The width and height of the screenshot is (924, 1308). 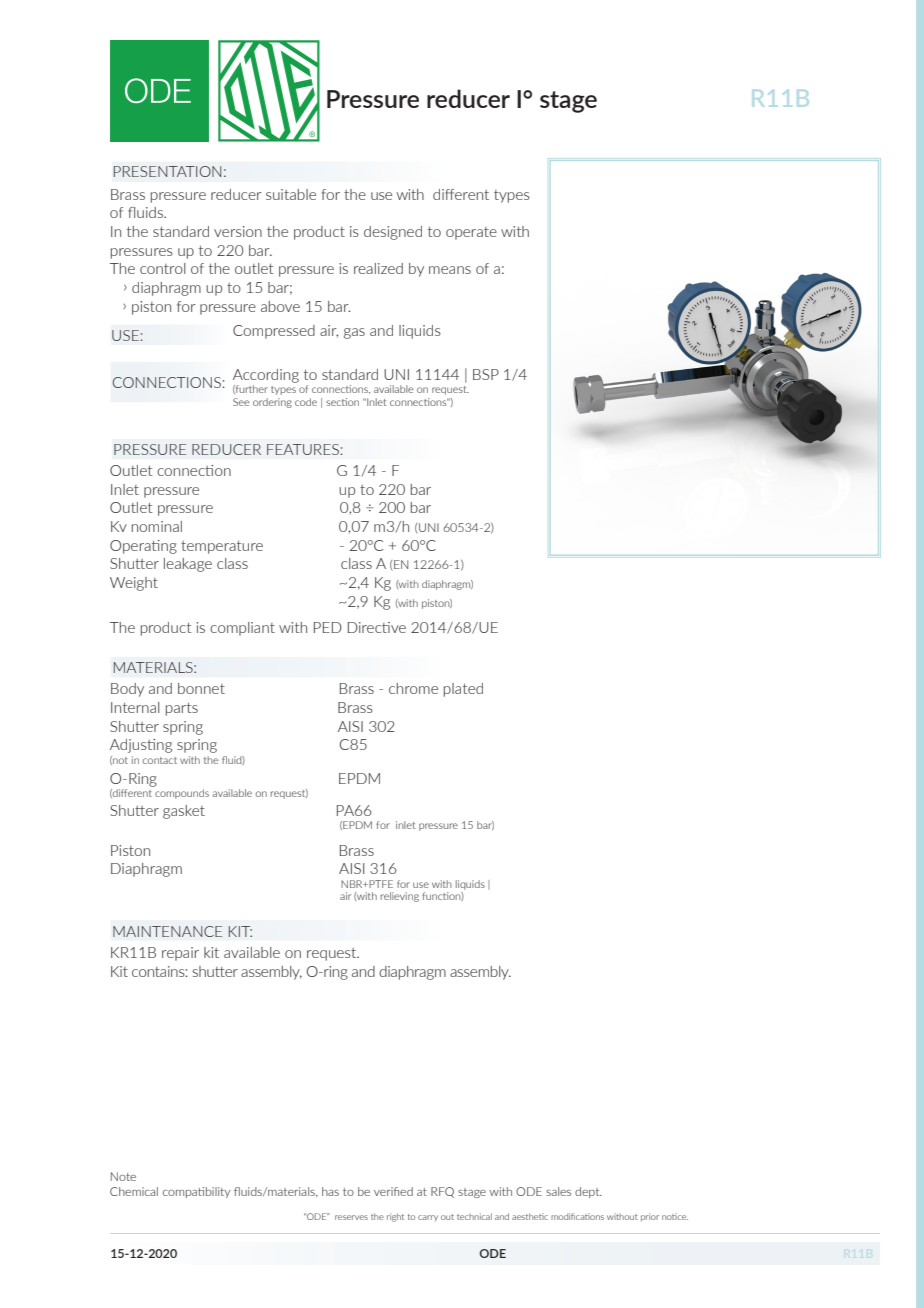 What do you see at coordinates (196, 1192) in the screenshot?
I see `compatibility` at bounding box center [196, 1192].
